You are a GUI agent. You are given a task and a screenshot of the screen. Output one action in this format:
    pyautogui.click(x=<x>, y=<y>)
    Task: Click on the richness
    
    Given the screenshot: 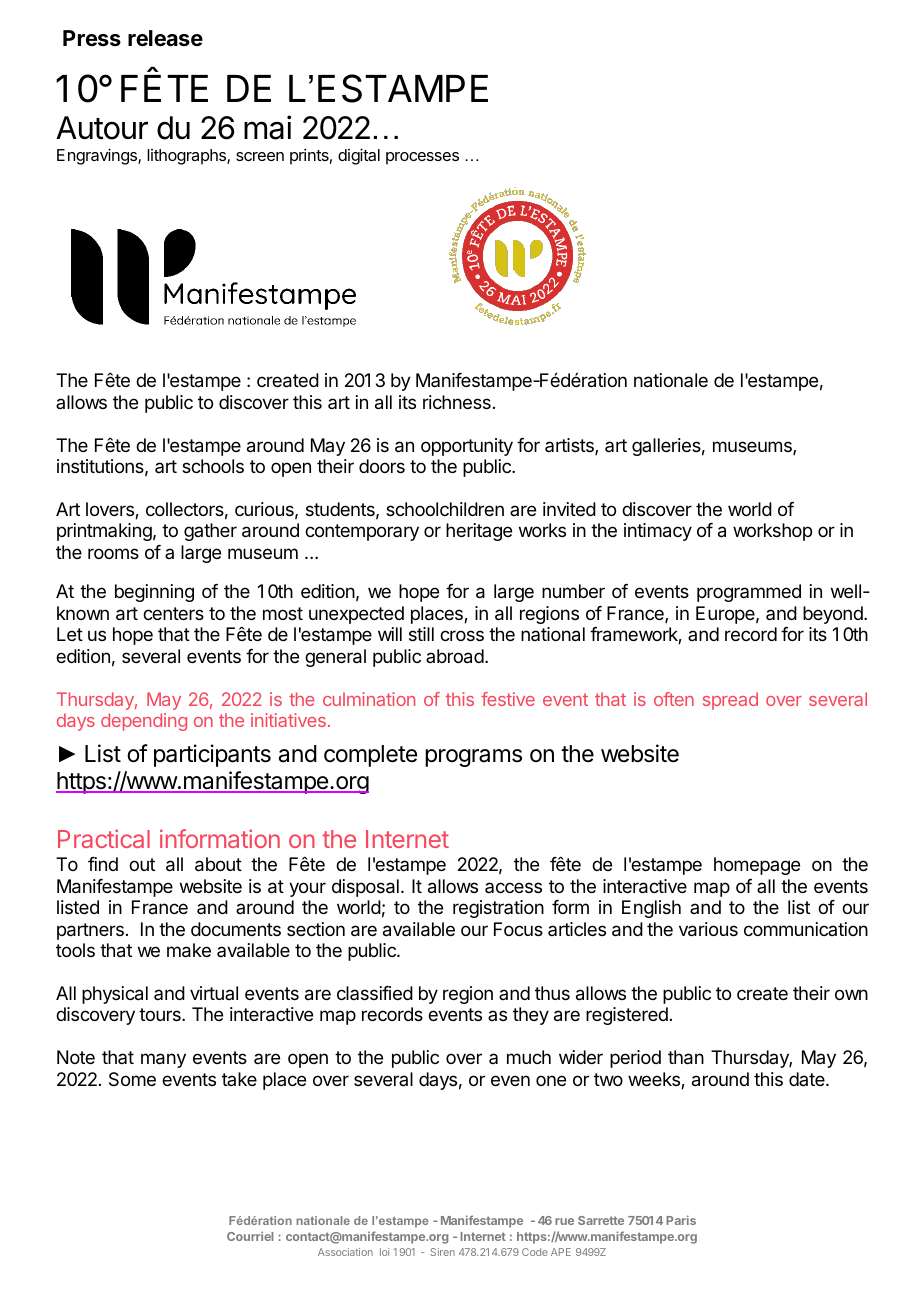 What is the action you would take?
    pyautogui.click(x=457, y=402)
